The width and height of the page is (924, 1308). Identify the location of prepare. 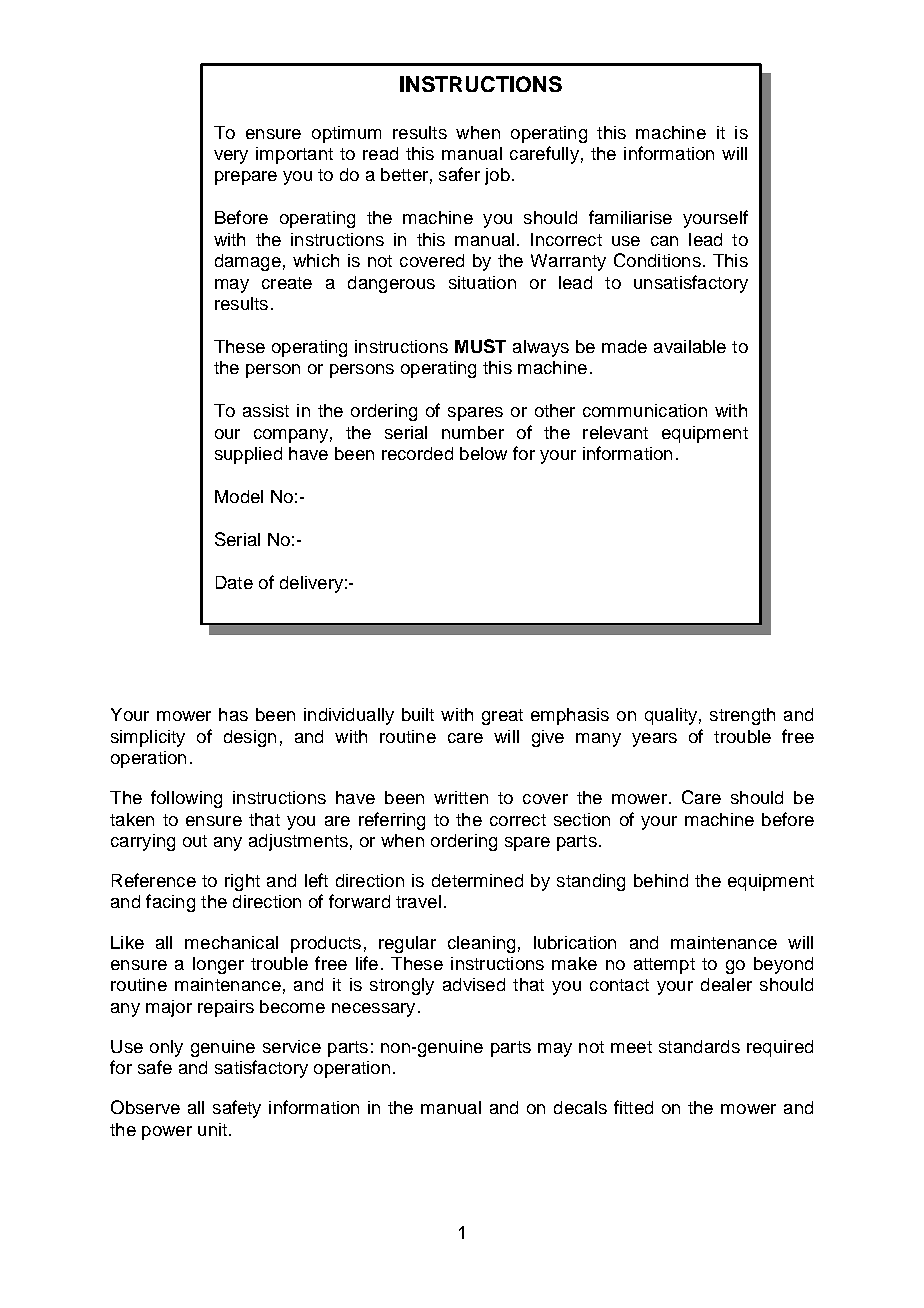
(246, 178).
